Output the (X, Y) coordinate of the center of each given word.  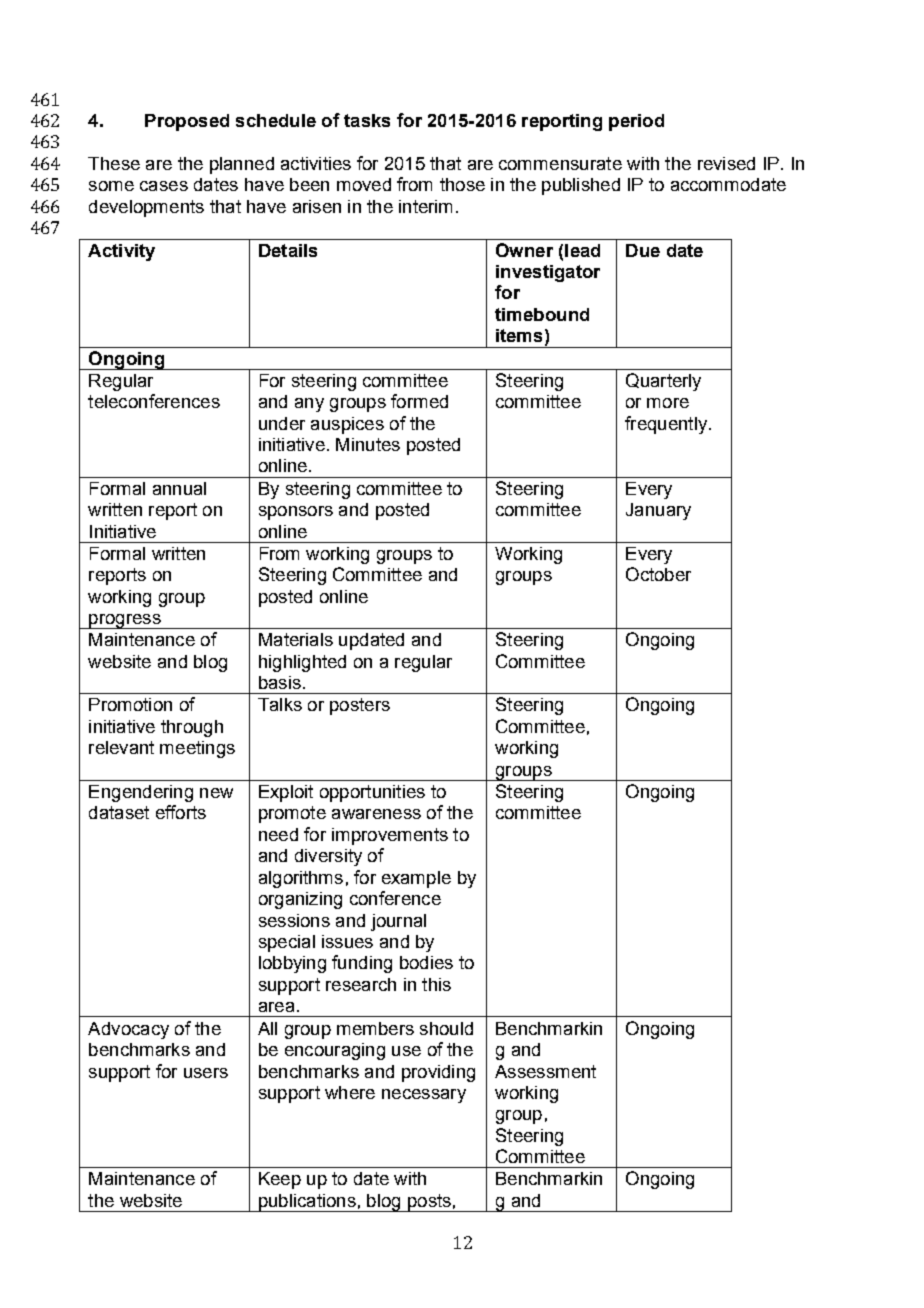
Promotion (130, 704)
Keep (280, 1180)
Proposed (187, 122)
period (636, 122)
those (462, 184)
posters (360, 706)
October (658, 574)
